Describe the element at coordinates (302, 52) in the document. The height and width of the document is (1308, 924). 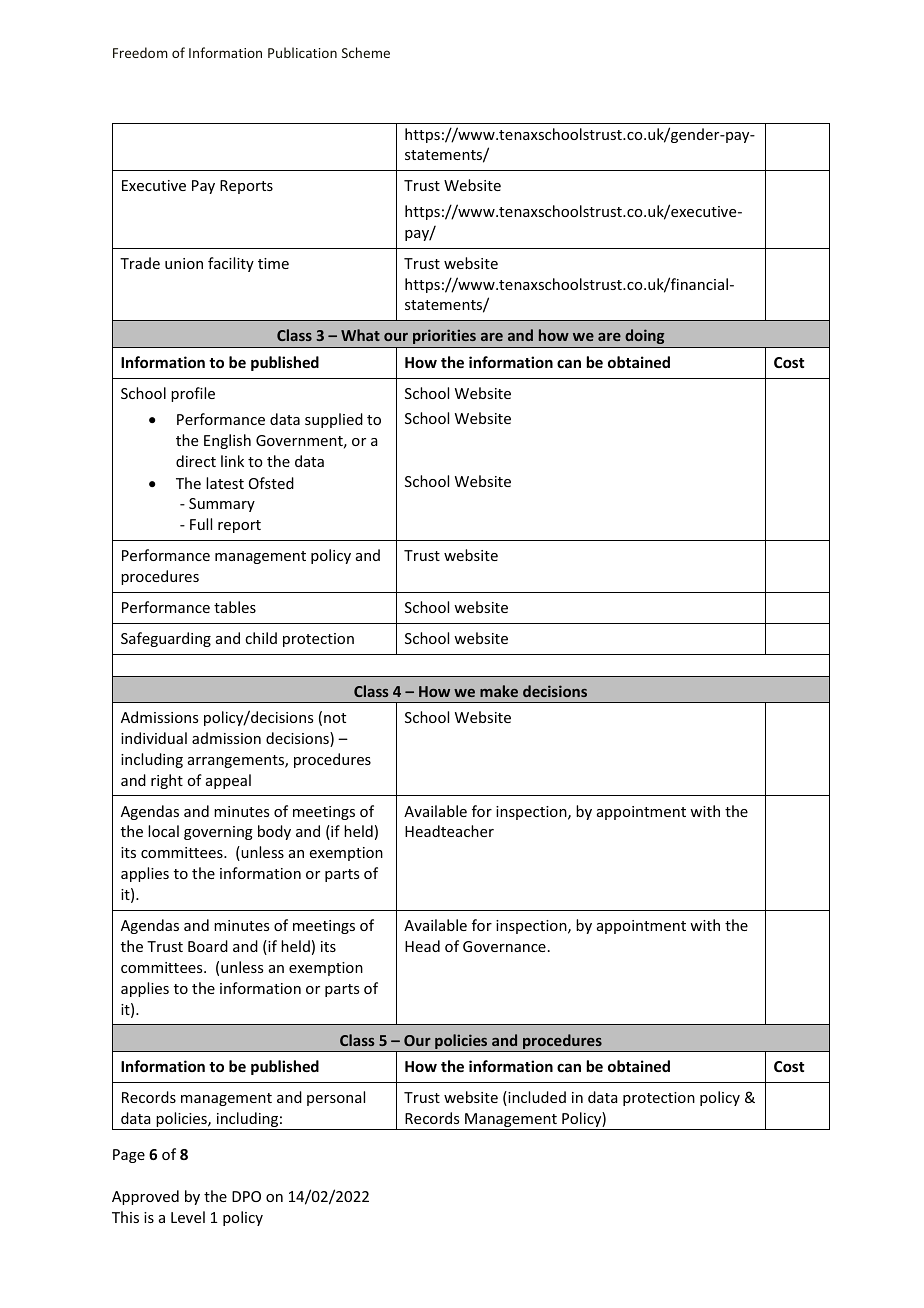
I see `Publication` at that location.
